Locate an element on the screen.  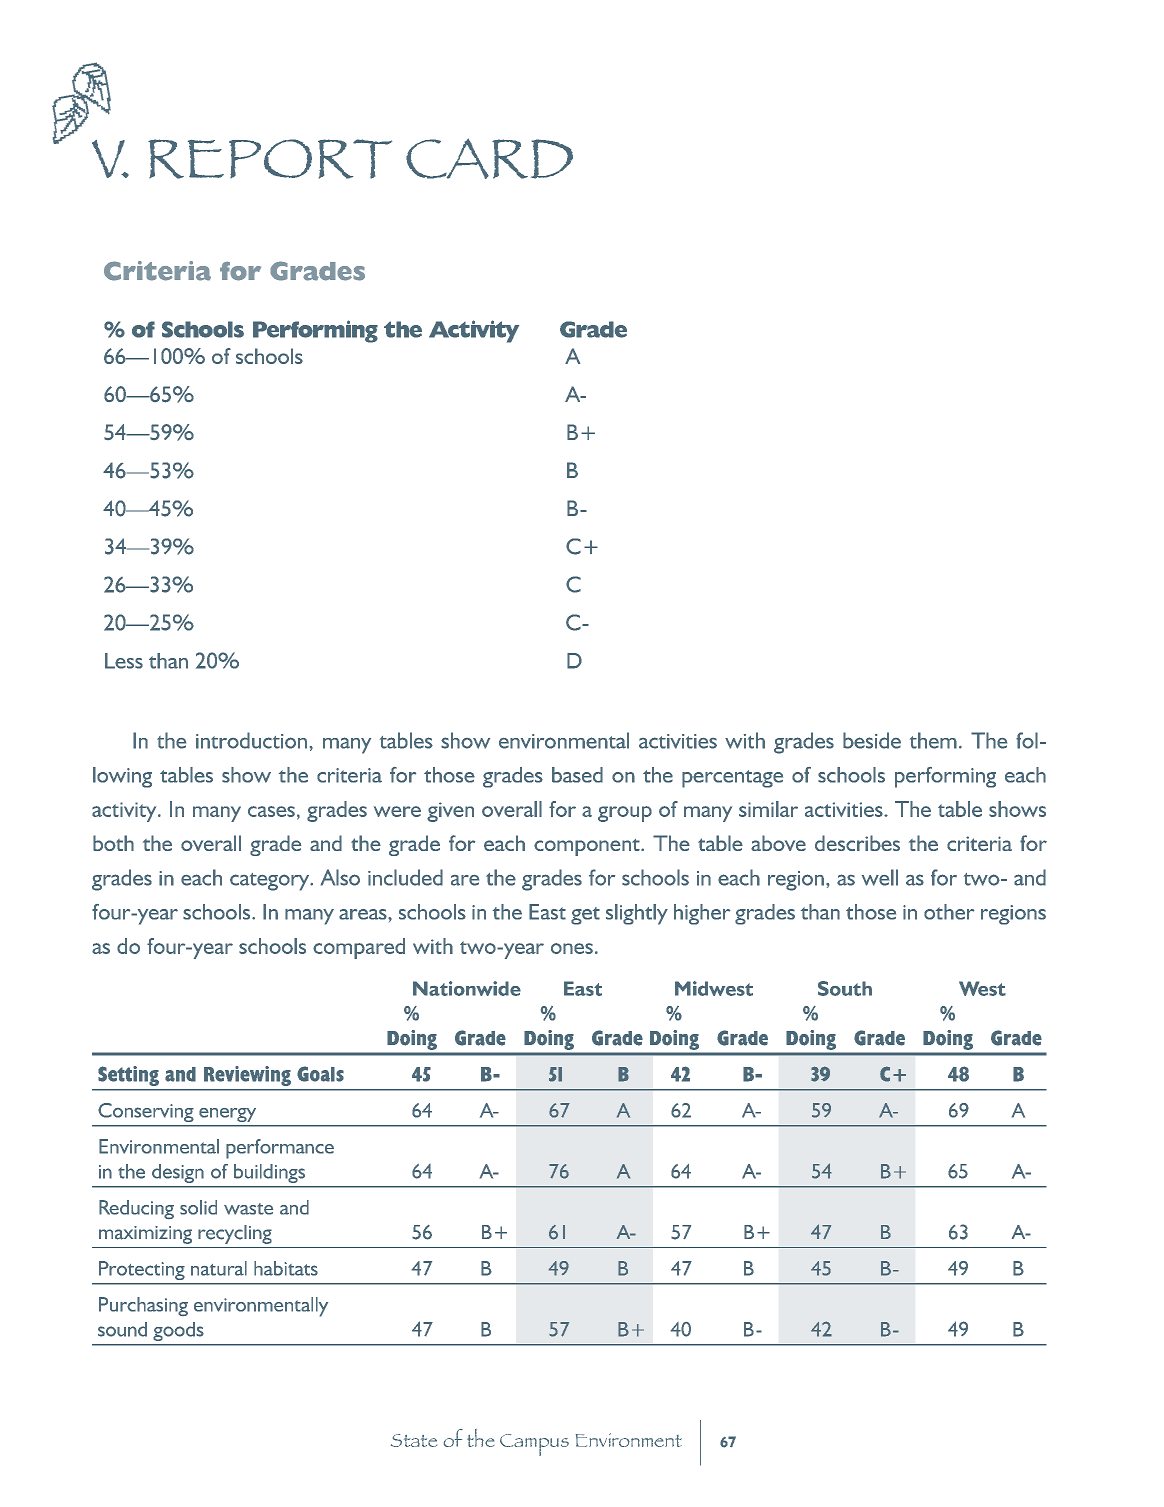
introduction is located at coordinates (251, 740).
